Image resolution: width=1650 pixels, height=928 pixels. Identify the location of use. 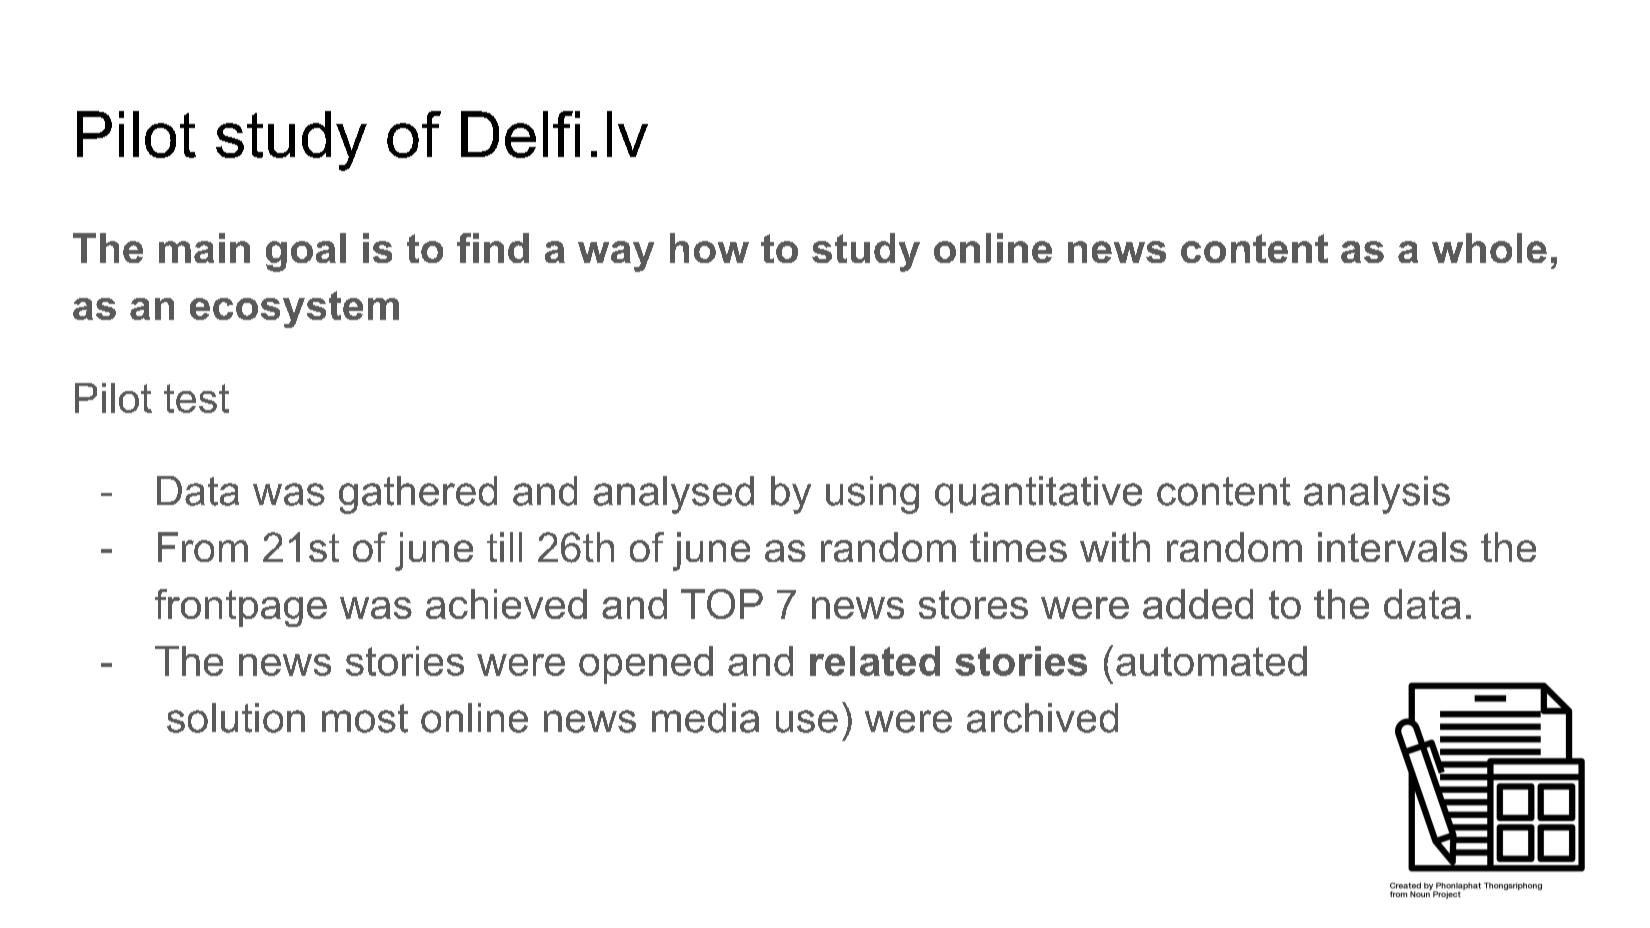
(807, 721).
